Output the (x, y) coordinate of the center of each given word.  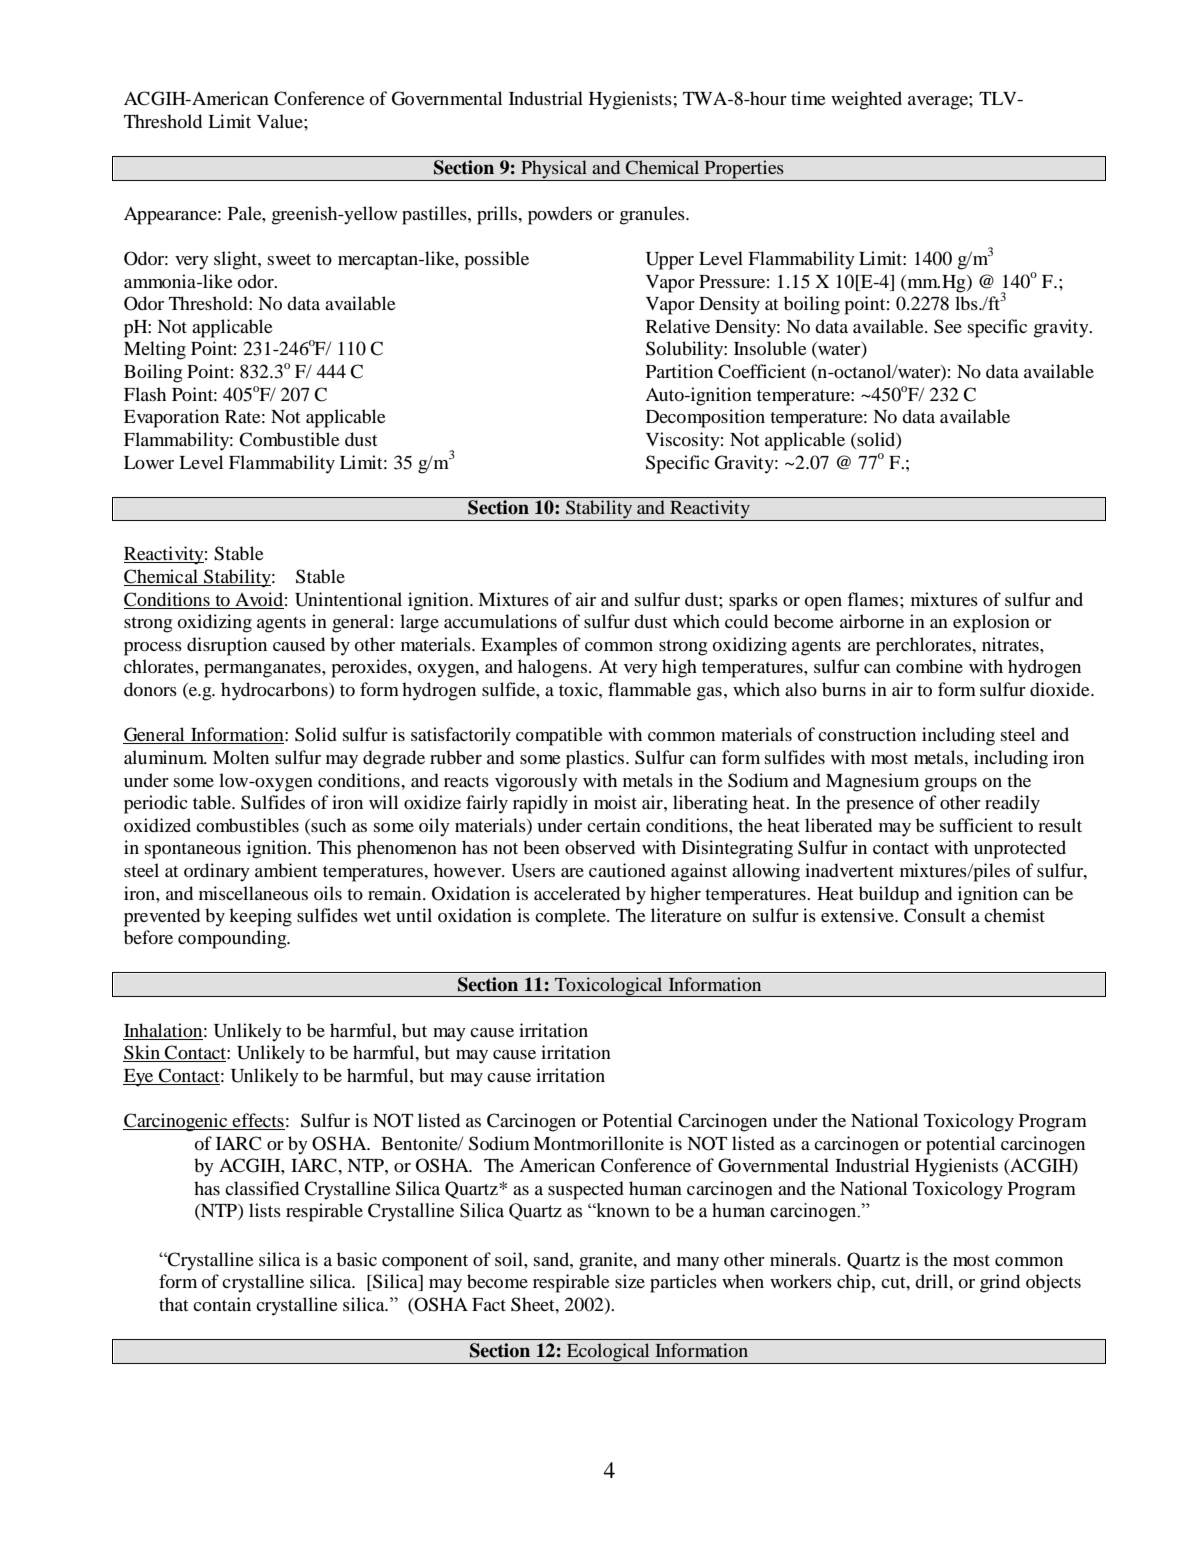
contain (222, 1304)
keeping (260, 917)
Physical (554, 170)
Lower (149, 462)
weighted (866, 100)
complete (571, 917)
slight (236, 260)
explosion (991, 623)
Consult (935, 915)
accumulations (500, 621)
